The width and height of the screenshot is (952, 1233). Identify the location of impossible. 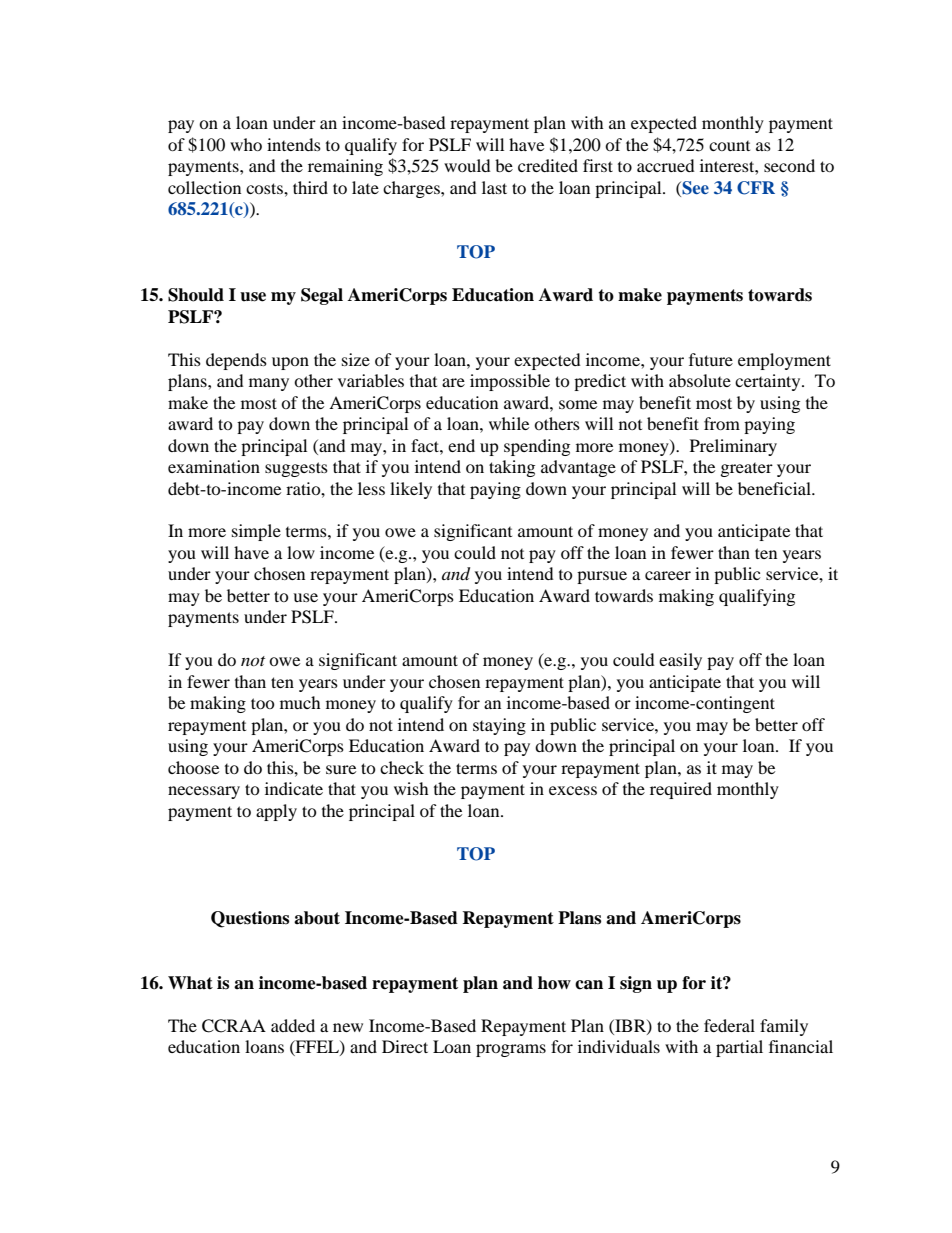
(510, 382).
